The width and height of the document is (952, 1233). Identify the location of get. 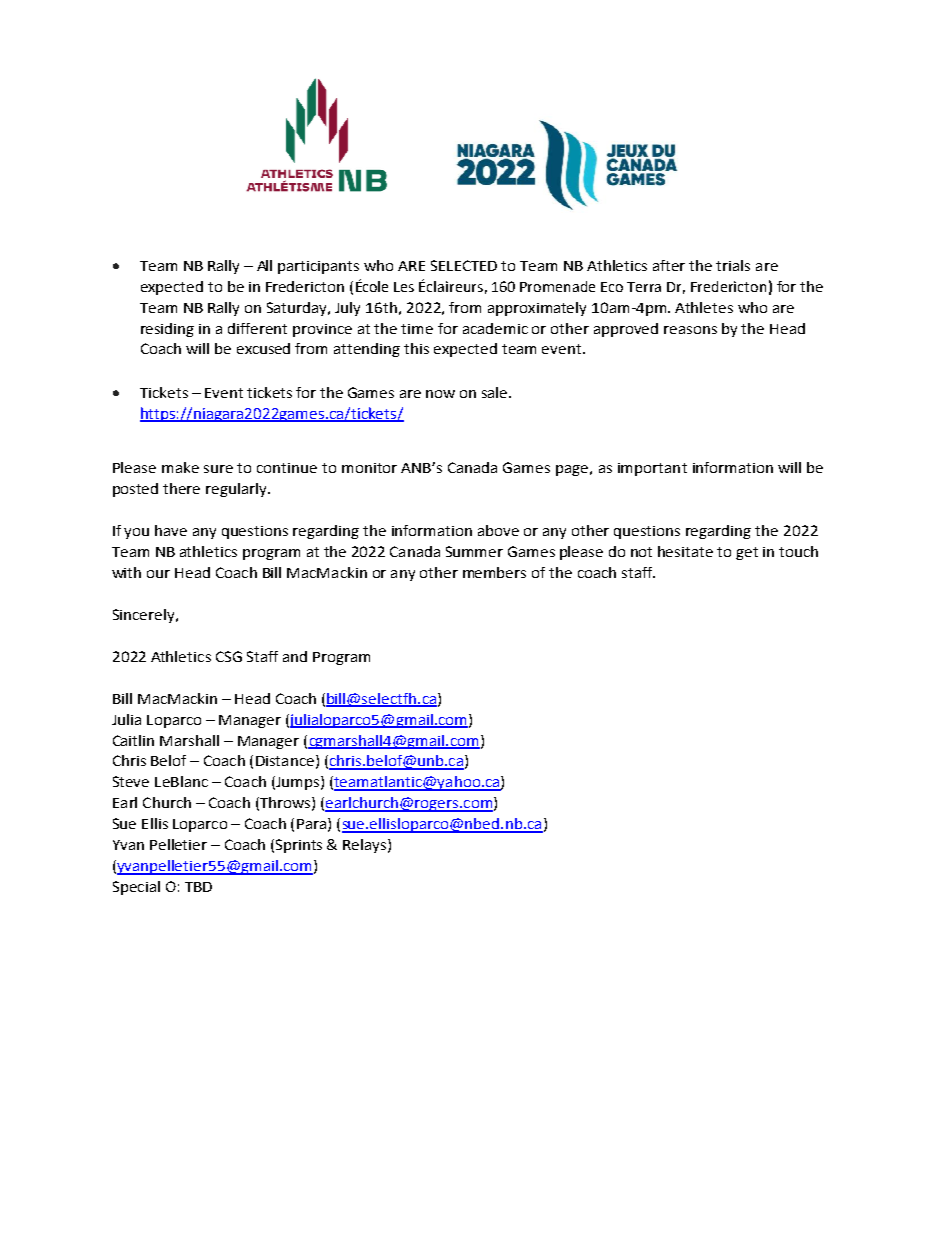
(747, 553).
